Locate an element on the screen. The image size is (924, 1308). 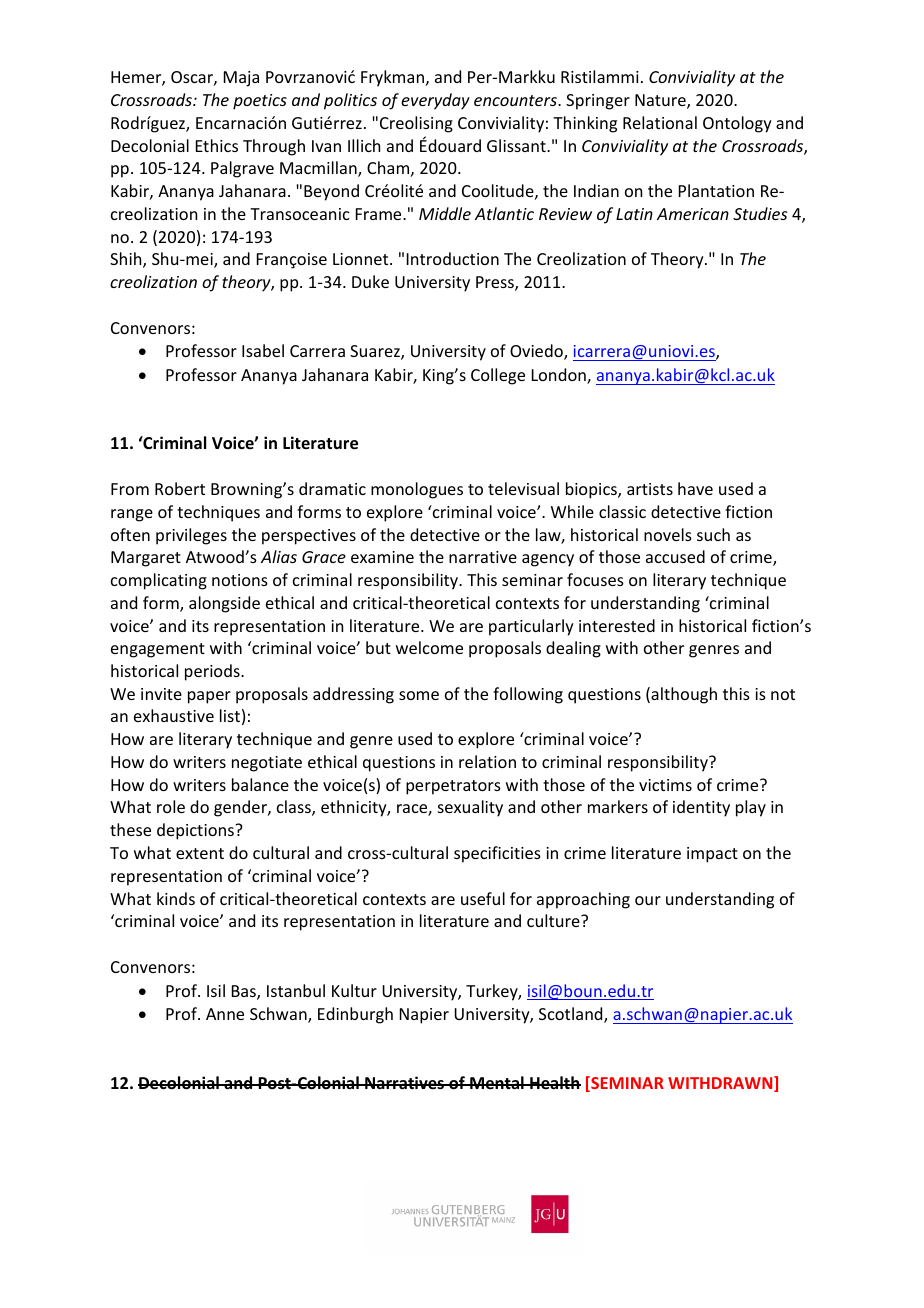
Nature is located at coordinates (661, 101).
